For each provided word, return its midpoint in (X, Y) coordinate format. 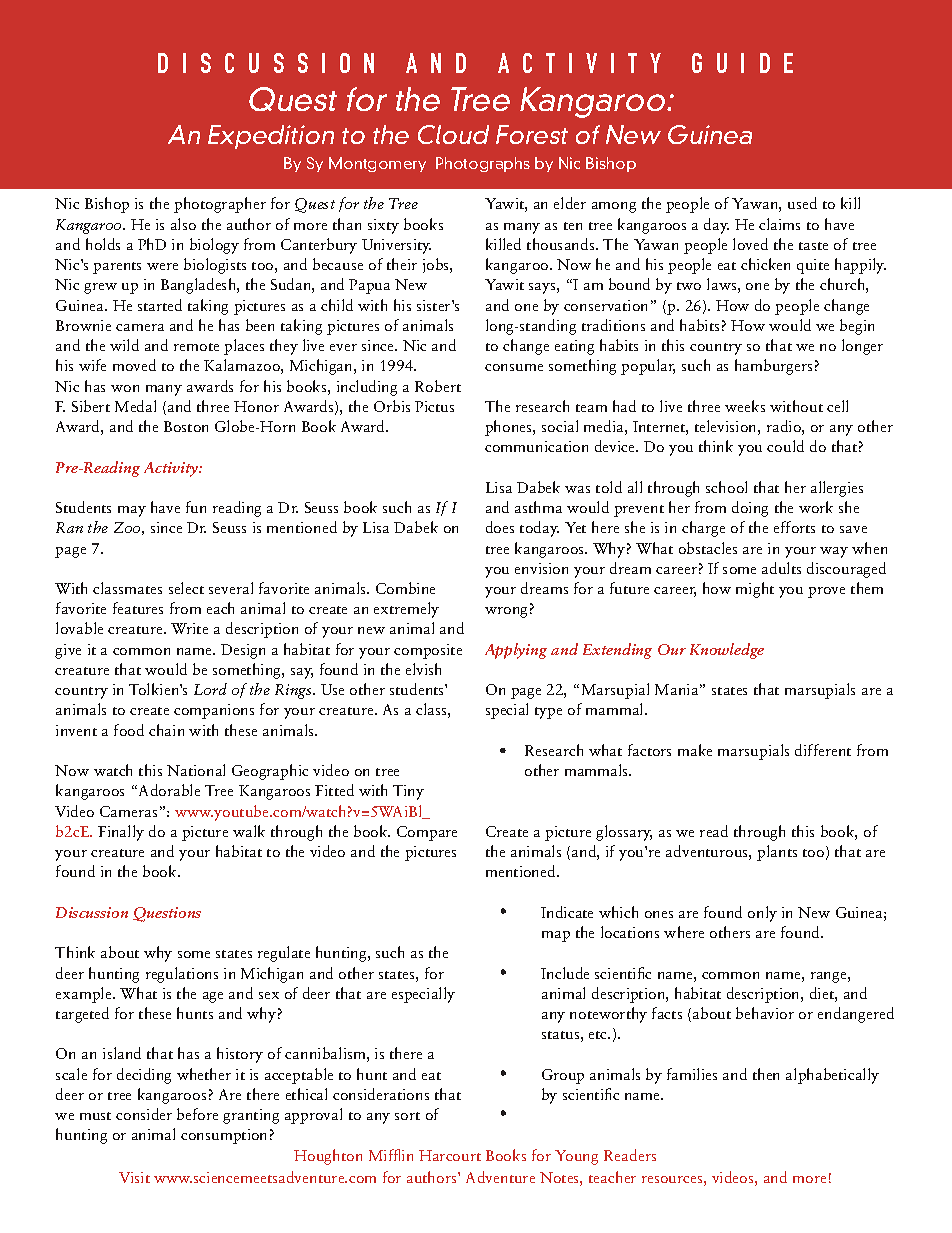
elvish (423, 669)
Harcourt (450, 1155)
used (802, 203)
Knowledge (727, 651)
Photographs (483, 164)
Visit (134, 1177)
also (183, 224)
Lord (210, 689)
